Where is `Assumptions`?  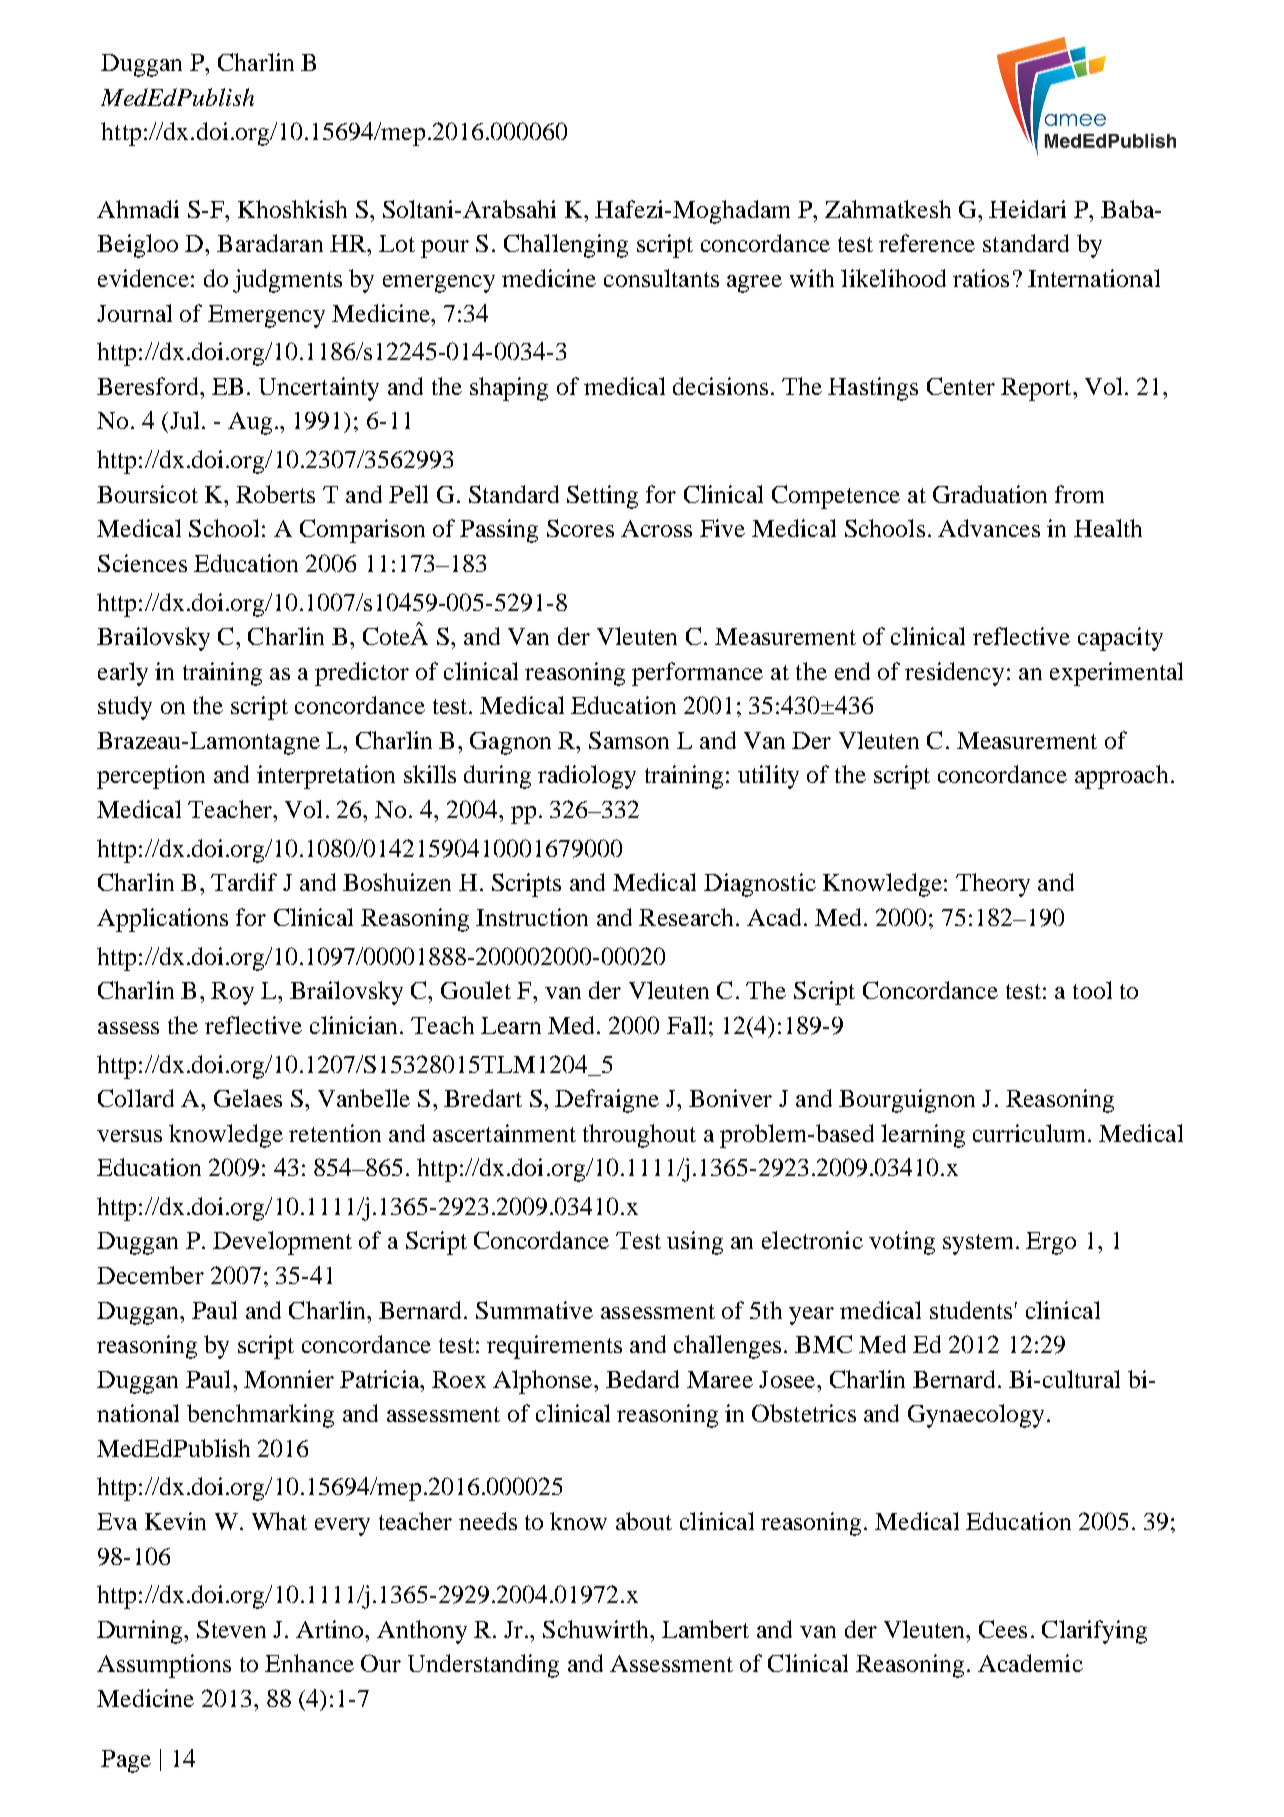 Assumptions is located at coordinates (164, 1666).
